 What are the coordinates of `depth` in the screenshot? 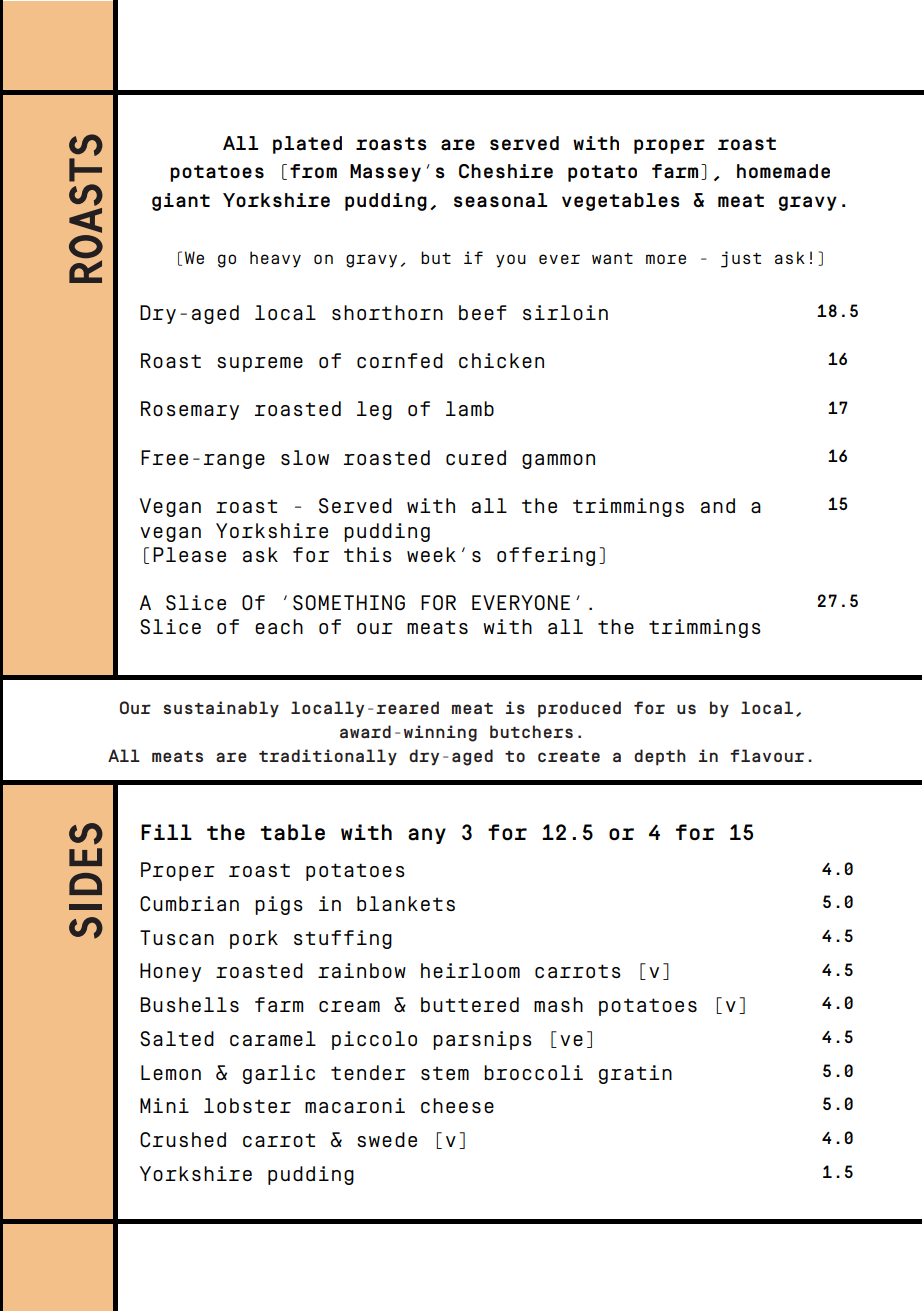 It's located at (660, 757).
